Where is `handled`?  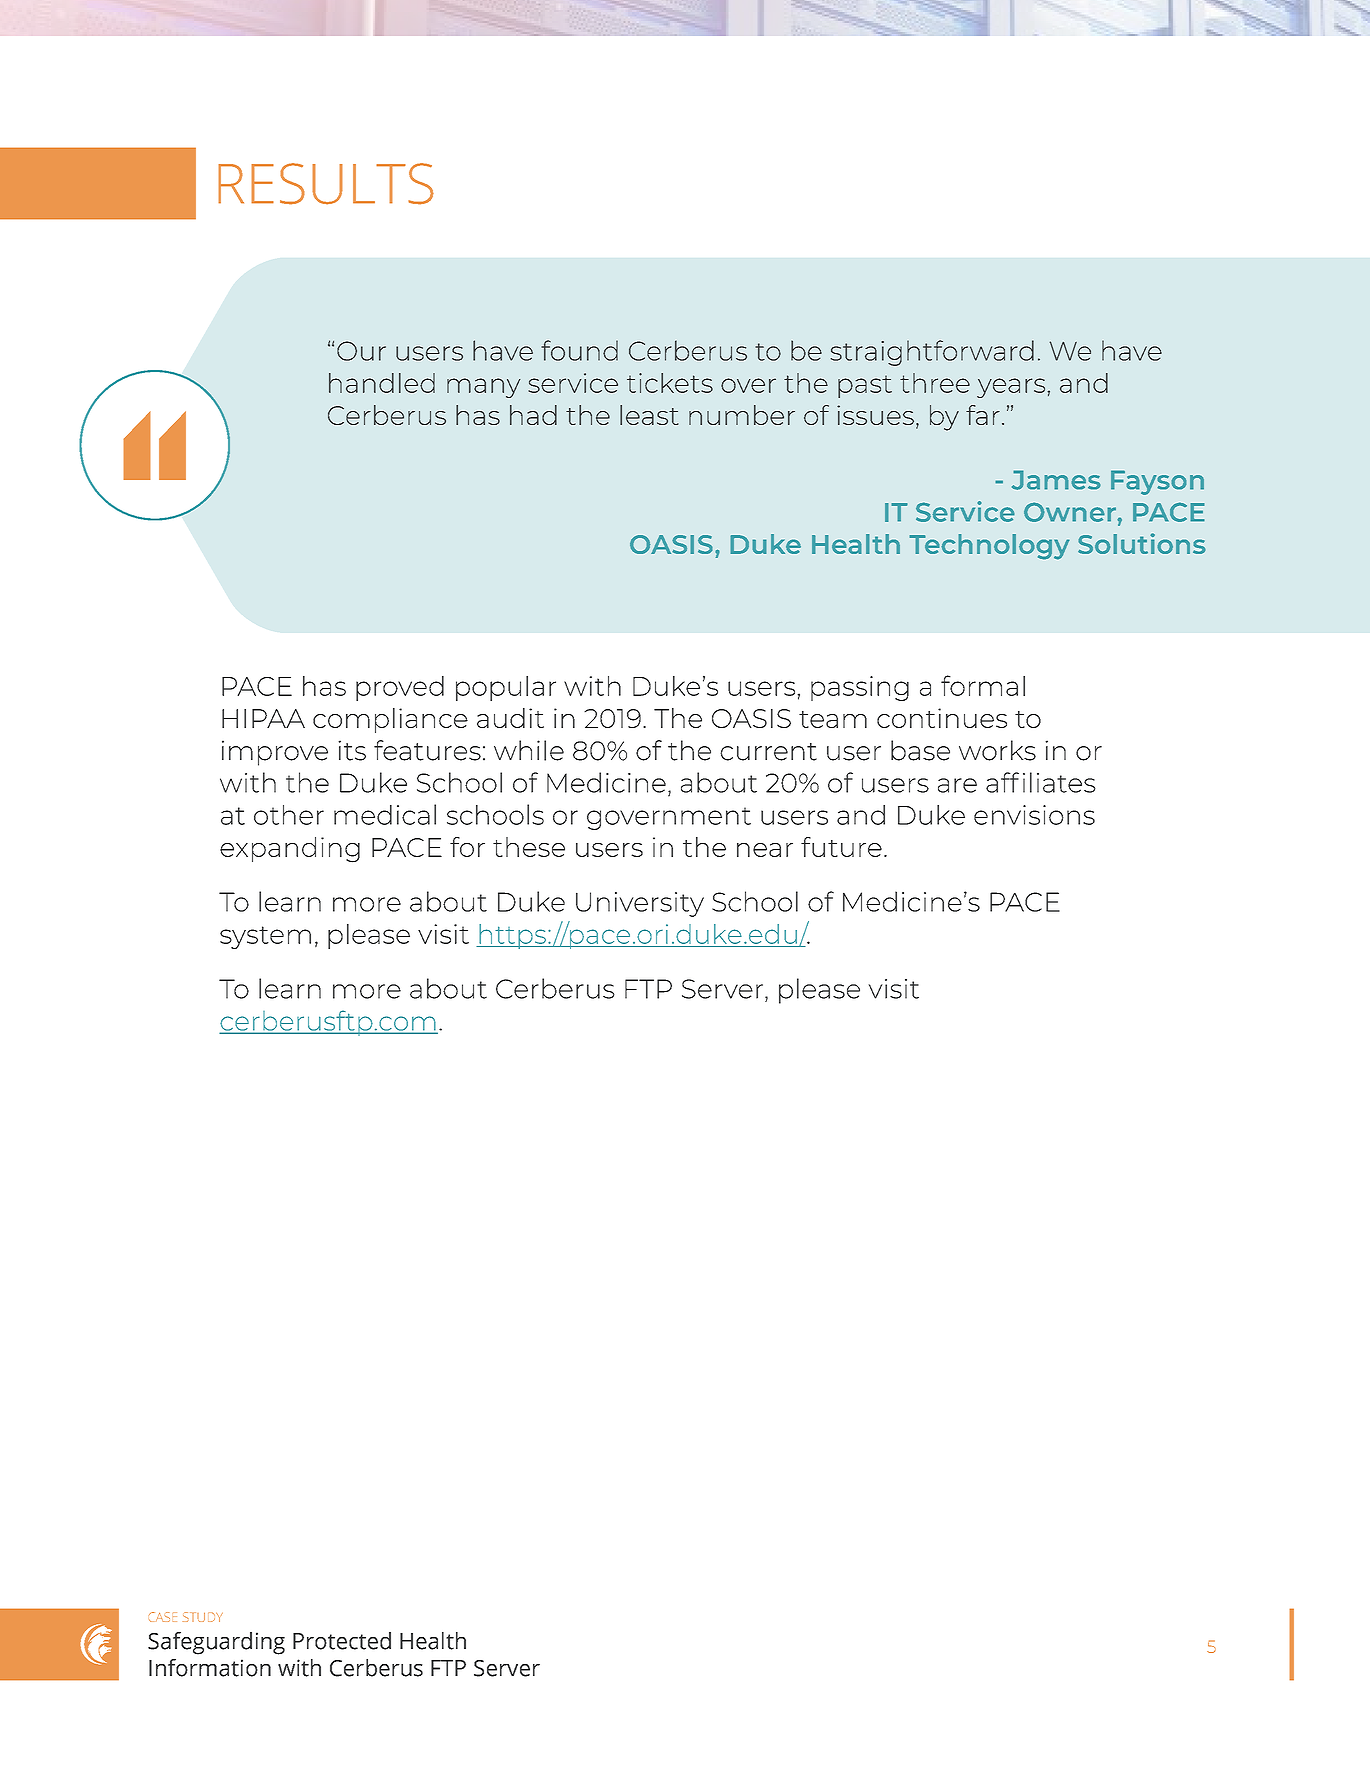 handled is located at coordinates (382, 383).
